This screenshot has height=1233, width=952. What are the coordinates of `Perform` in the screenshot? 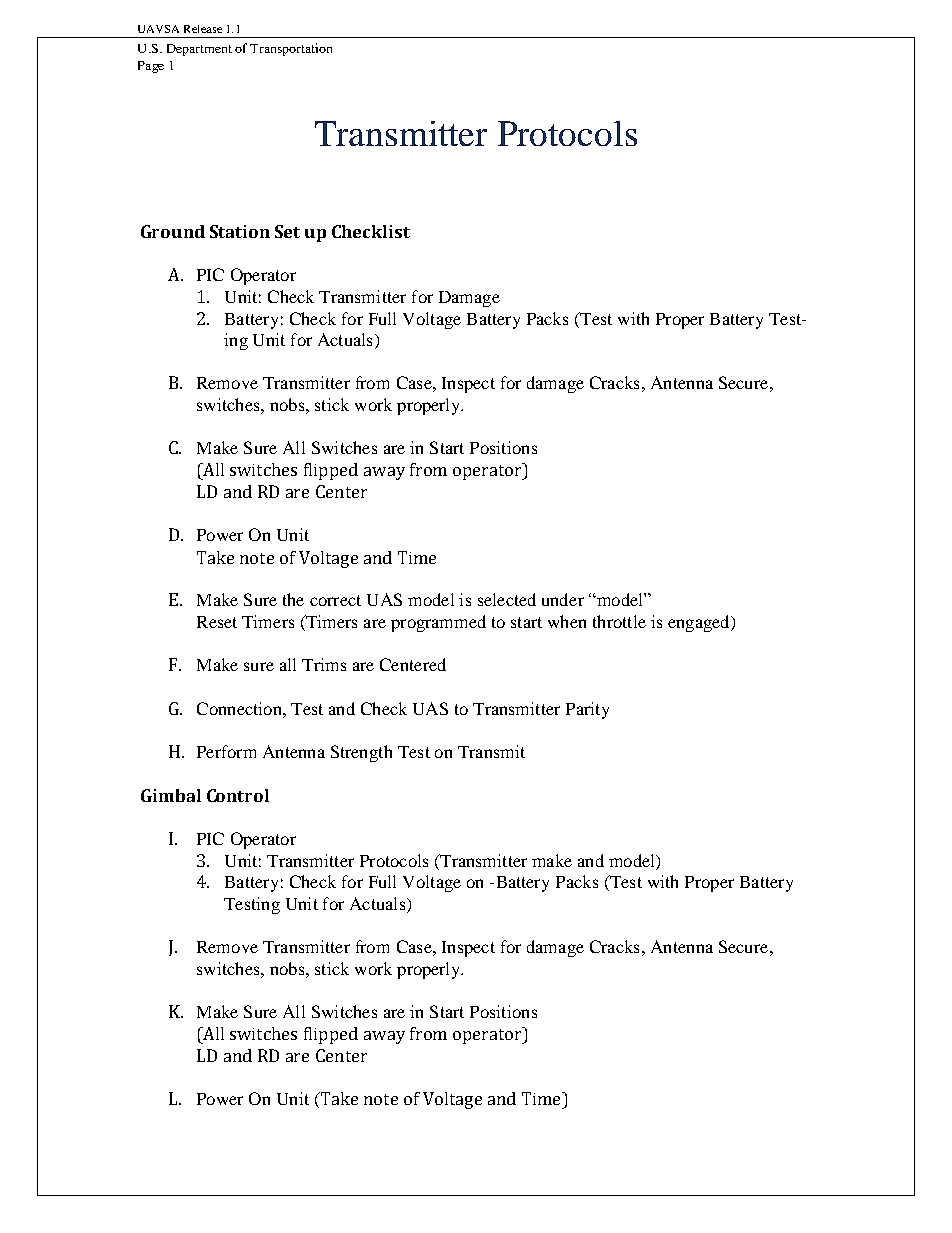 It's located at (226, 751).
